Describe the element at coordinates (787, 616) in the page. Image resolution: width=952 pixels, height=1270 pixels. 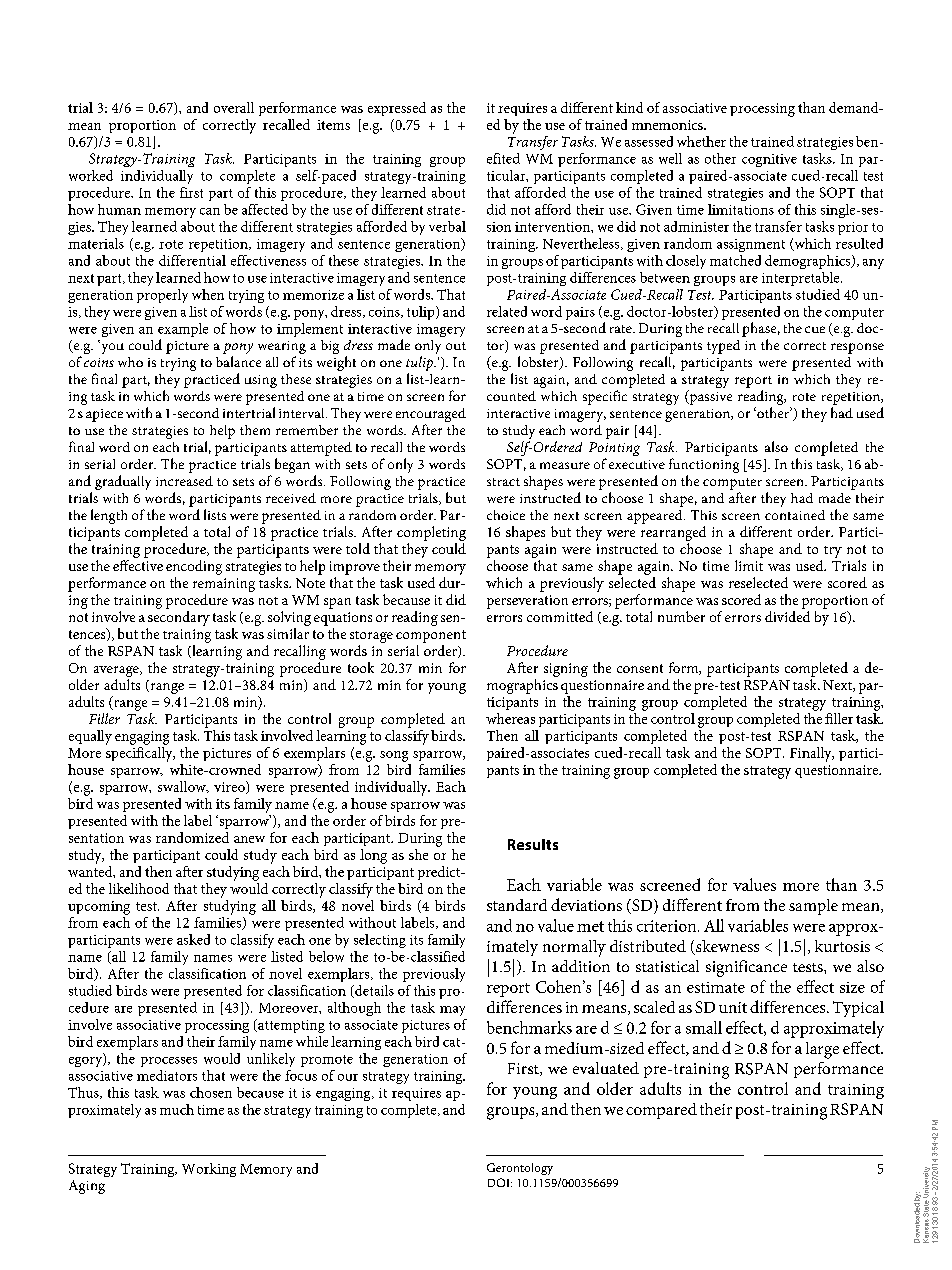
I see `divided` at that location.
